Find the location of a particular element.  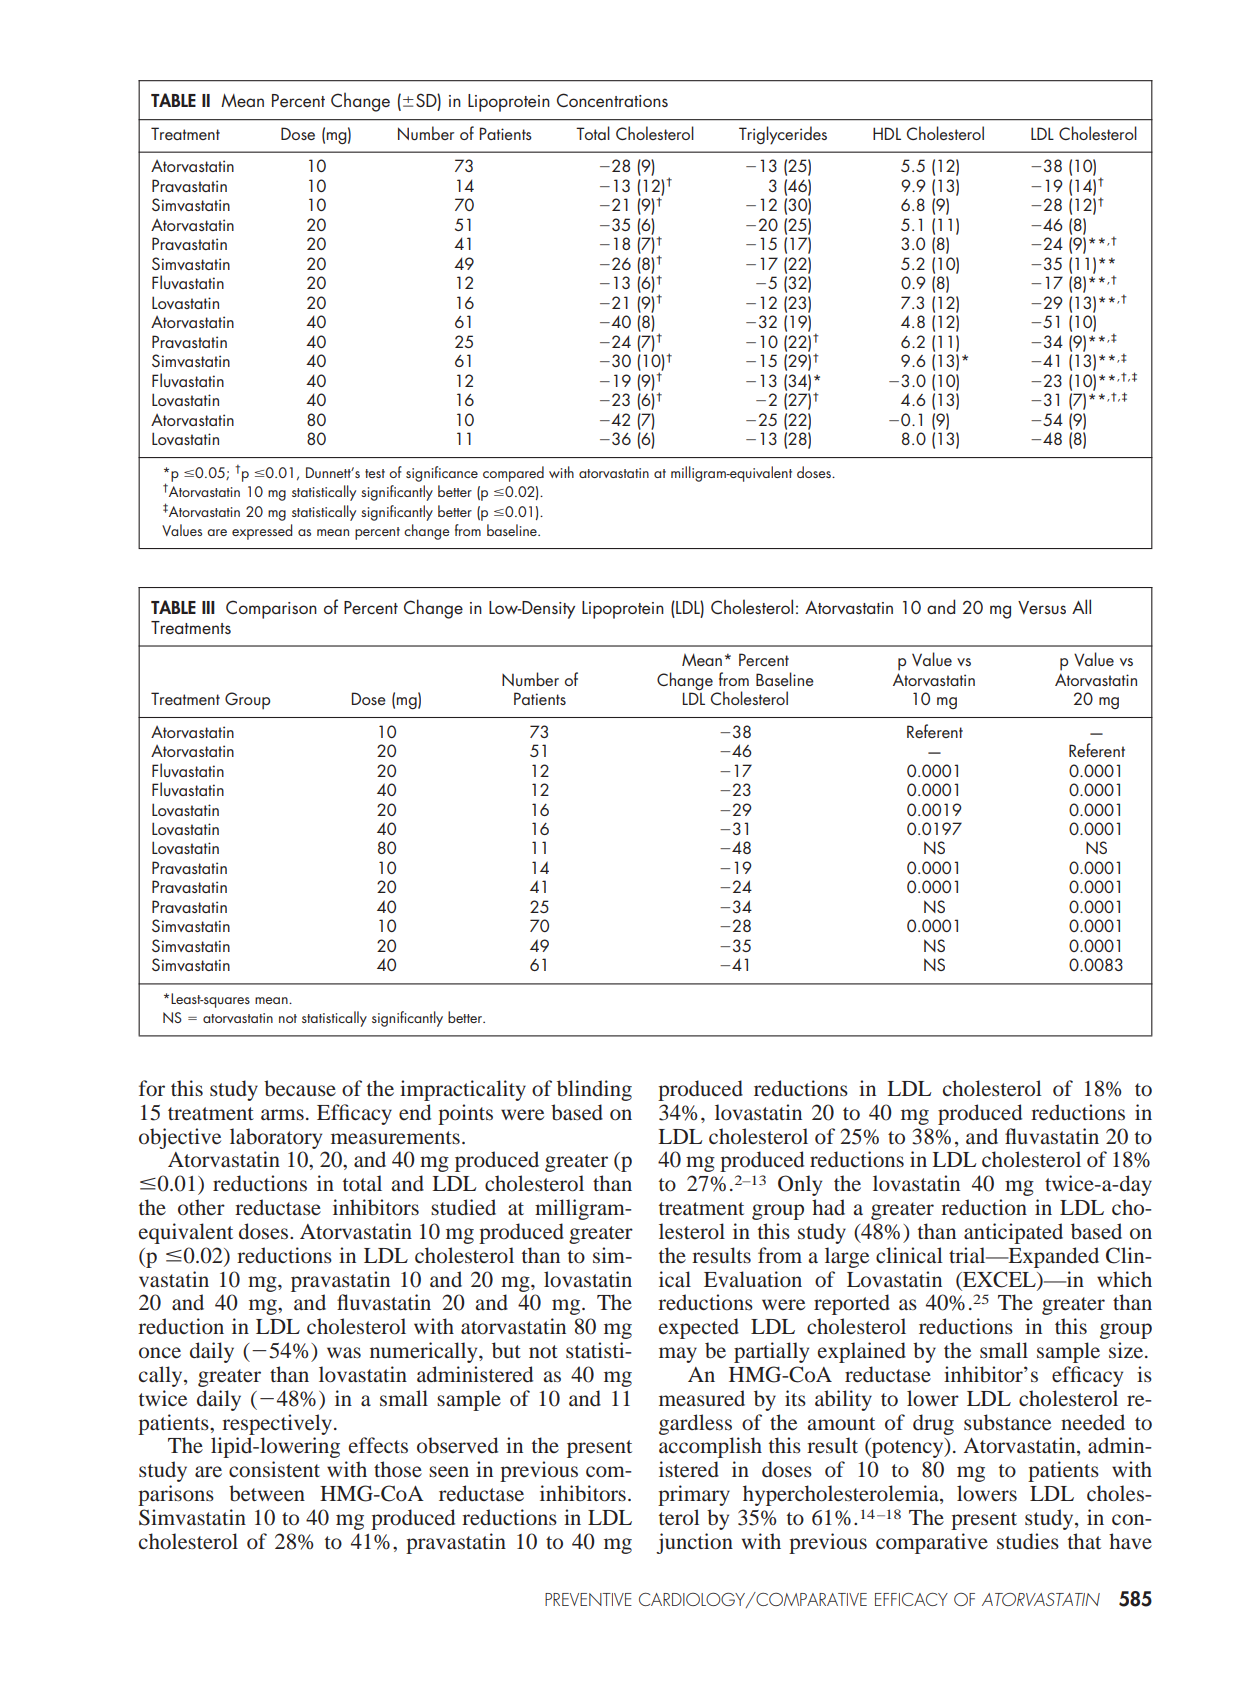

Triglycerides is located at coordinates (783, 135).
